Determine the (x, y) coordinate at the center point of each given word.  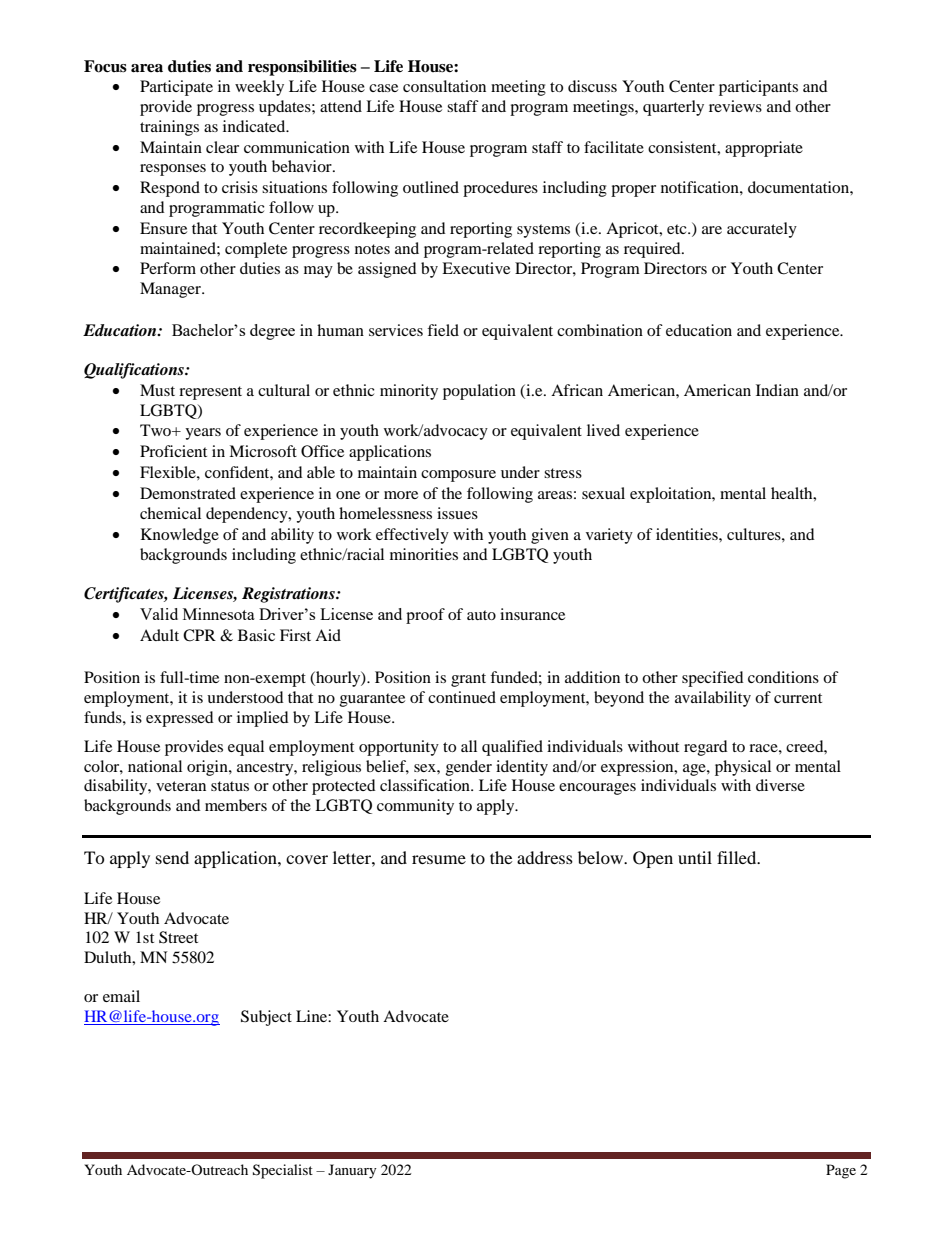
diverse (780, 785)
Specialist (283, 1171)
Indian (777, 390)
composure (458, 476)
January (352, 1171)
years (203, 434)
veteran (181, 786)
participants (758, 88)
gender (469, 768)
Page (841, 1171)
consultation (444, 86)
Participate (176, 88)
